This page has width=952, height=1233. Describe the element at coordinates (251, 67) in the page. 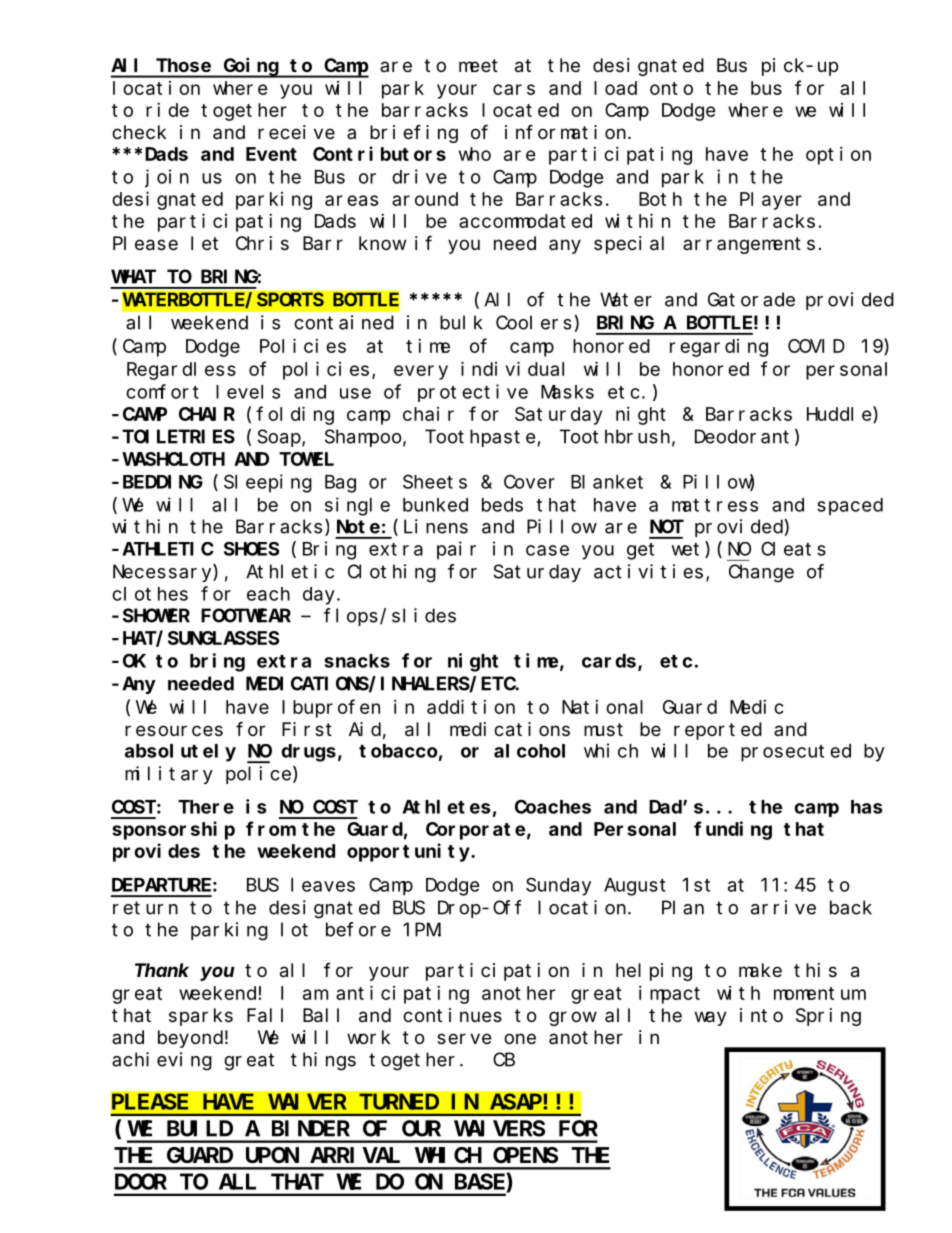

I see `Going` at that location.
